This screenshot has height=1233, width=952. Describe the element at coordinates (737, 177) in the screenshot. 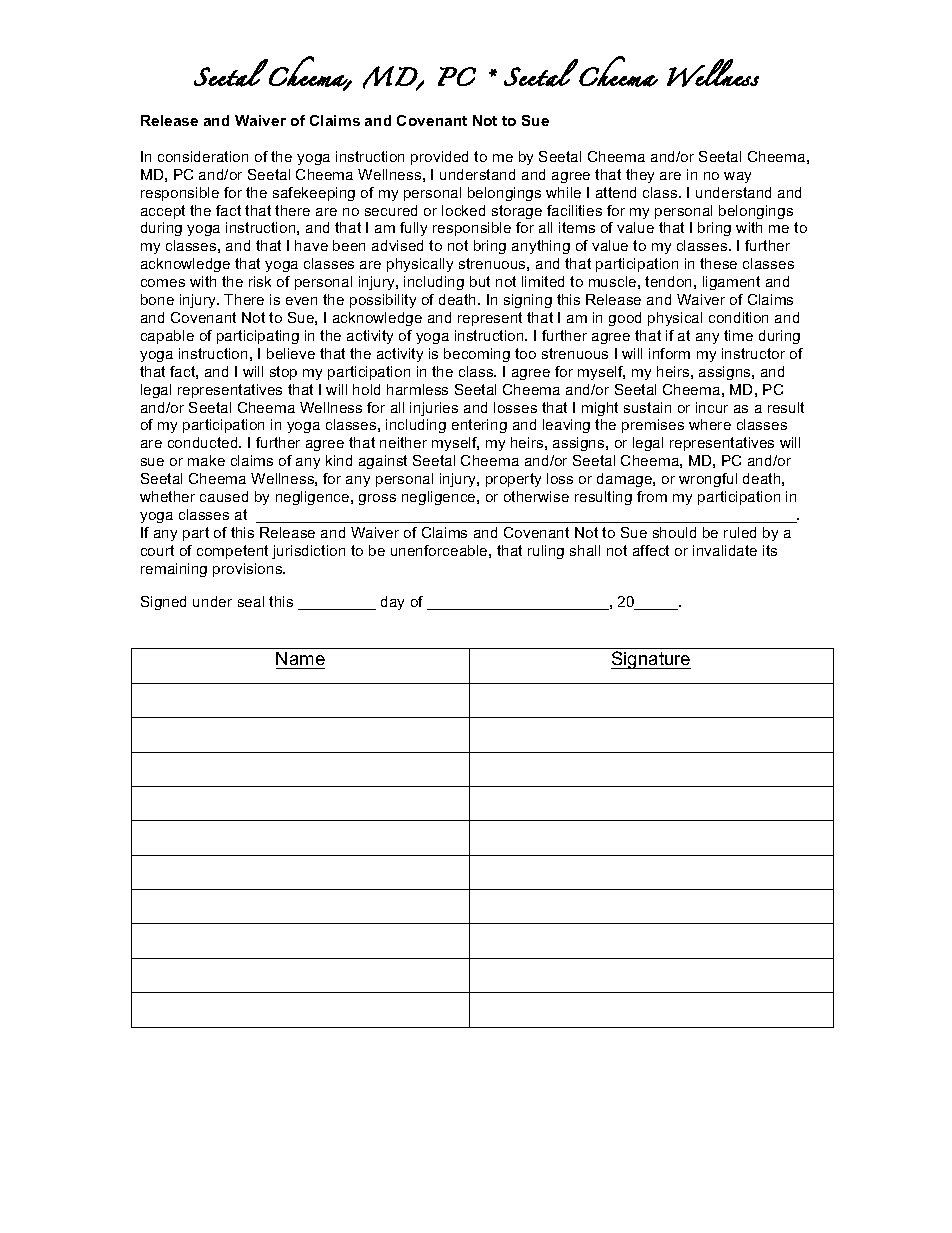

I see `way` at that location.
